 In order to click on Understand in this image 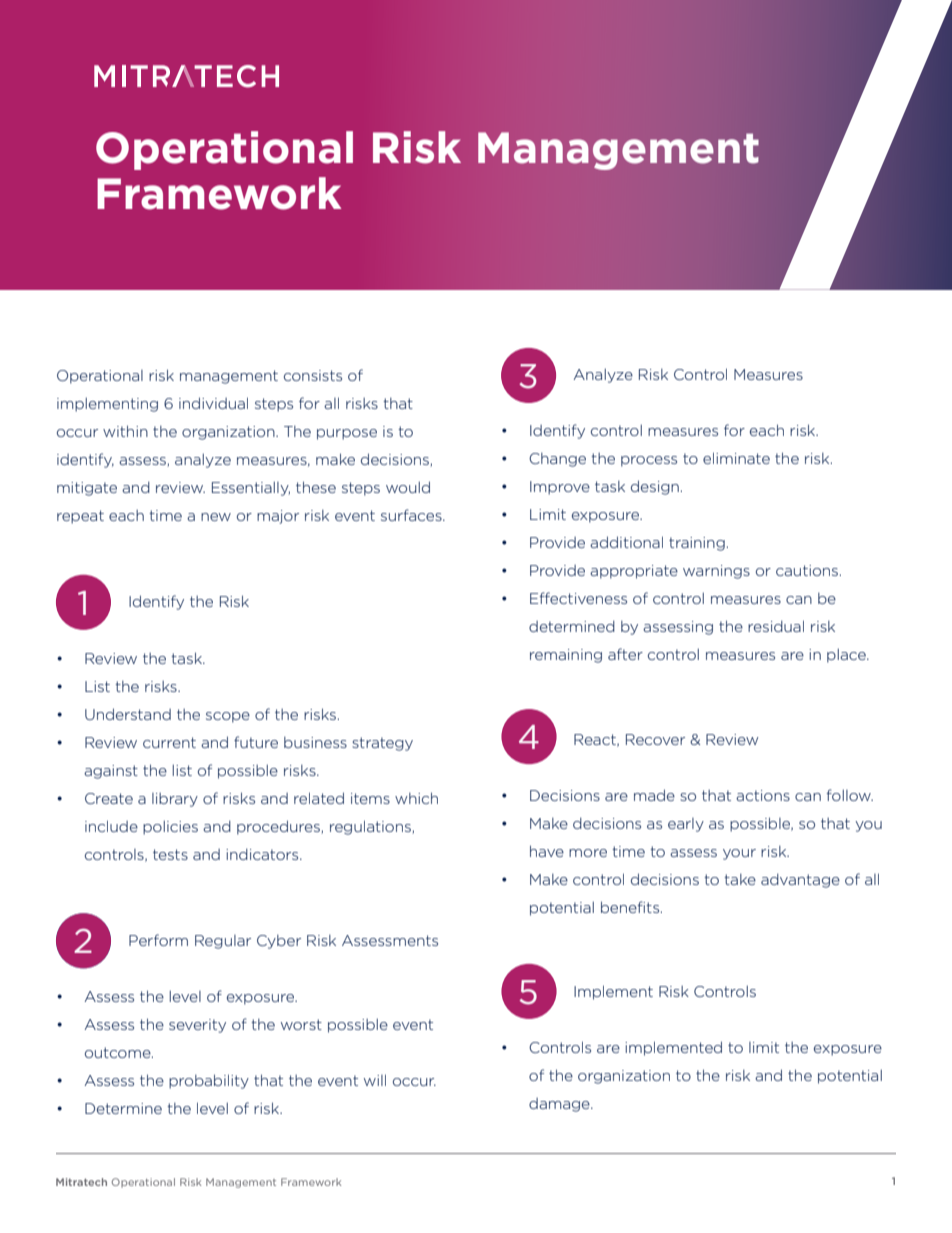, I will do `click(128, 714)`.
